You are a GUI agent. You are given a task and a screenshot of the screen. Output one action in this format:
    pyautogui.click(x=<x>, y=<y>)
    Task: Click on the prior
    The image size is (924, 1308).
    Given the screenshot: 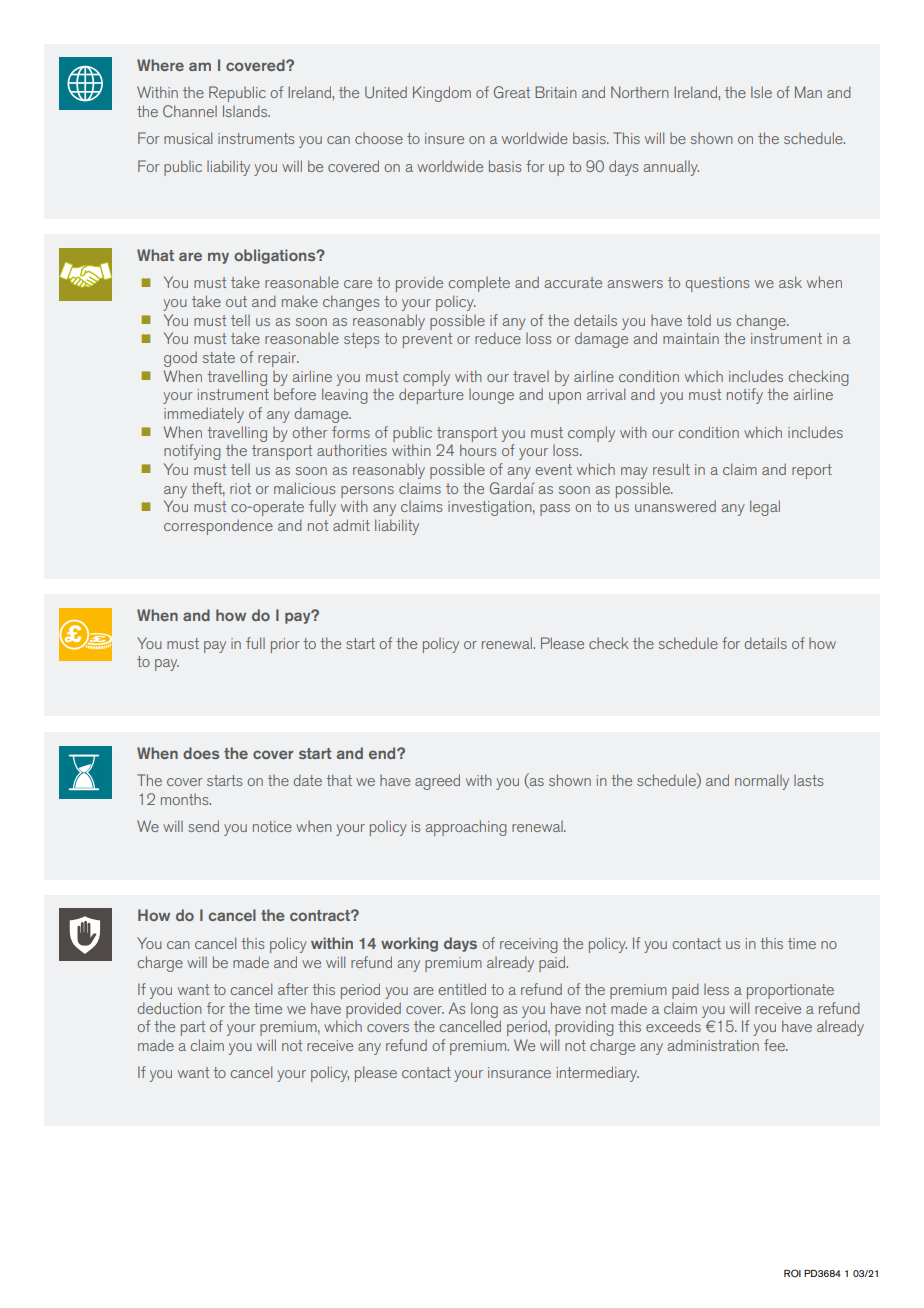 What is the action you would take?
    pyautogui.click(x=285, y=645)
